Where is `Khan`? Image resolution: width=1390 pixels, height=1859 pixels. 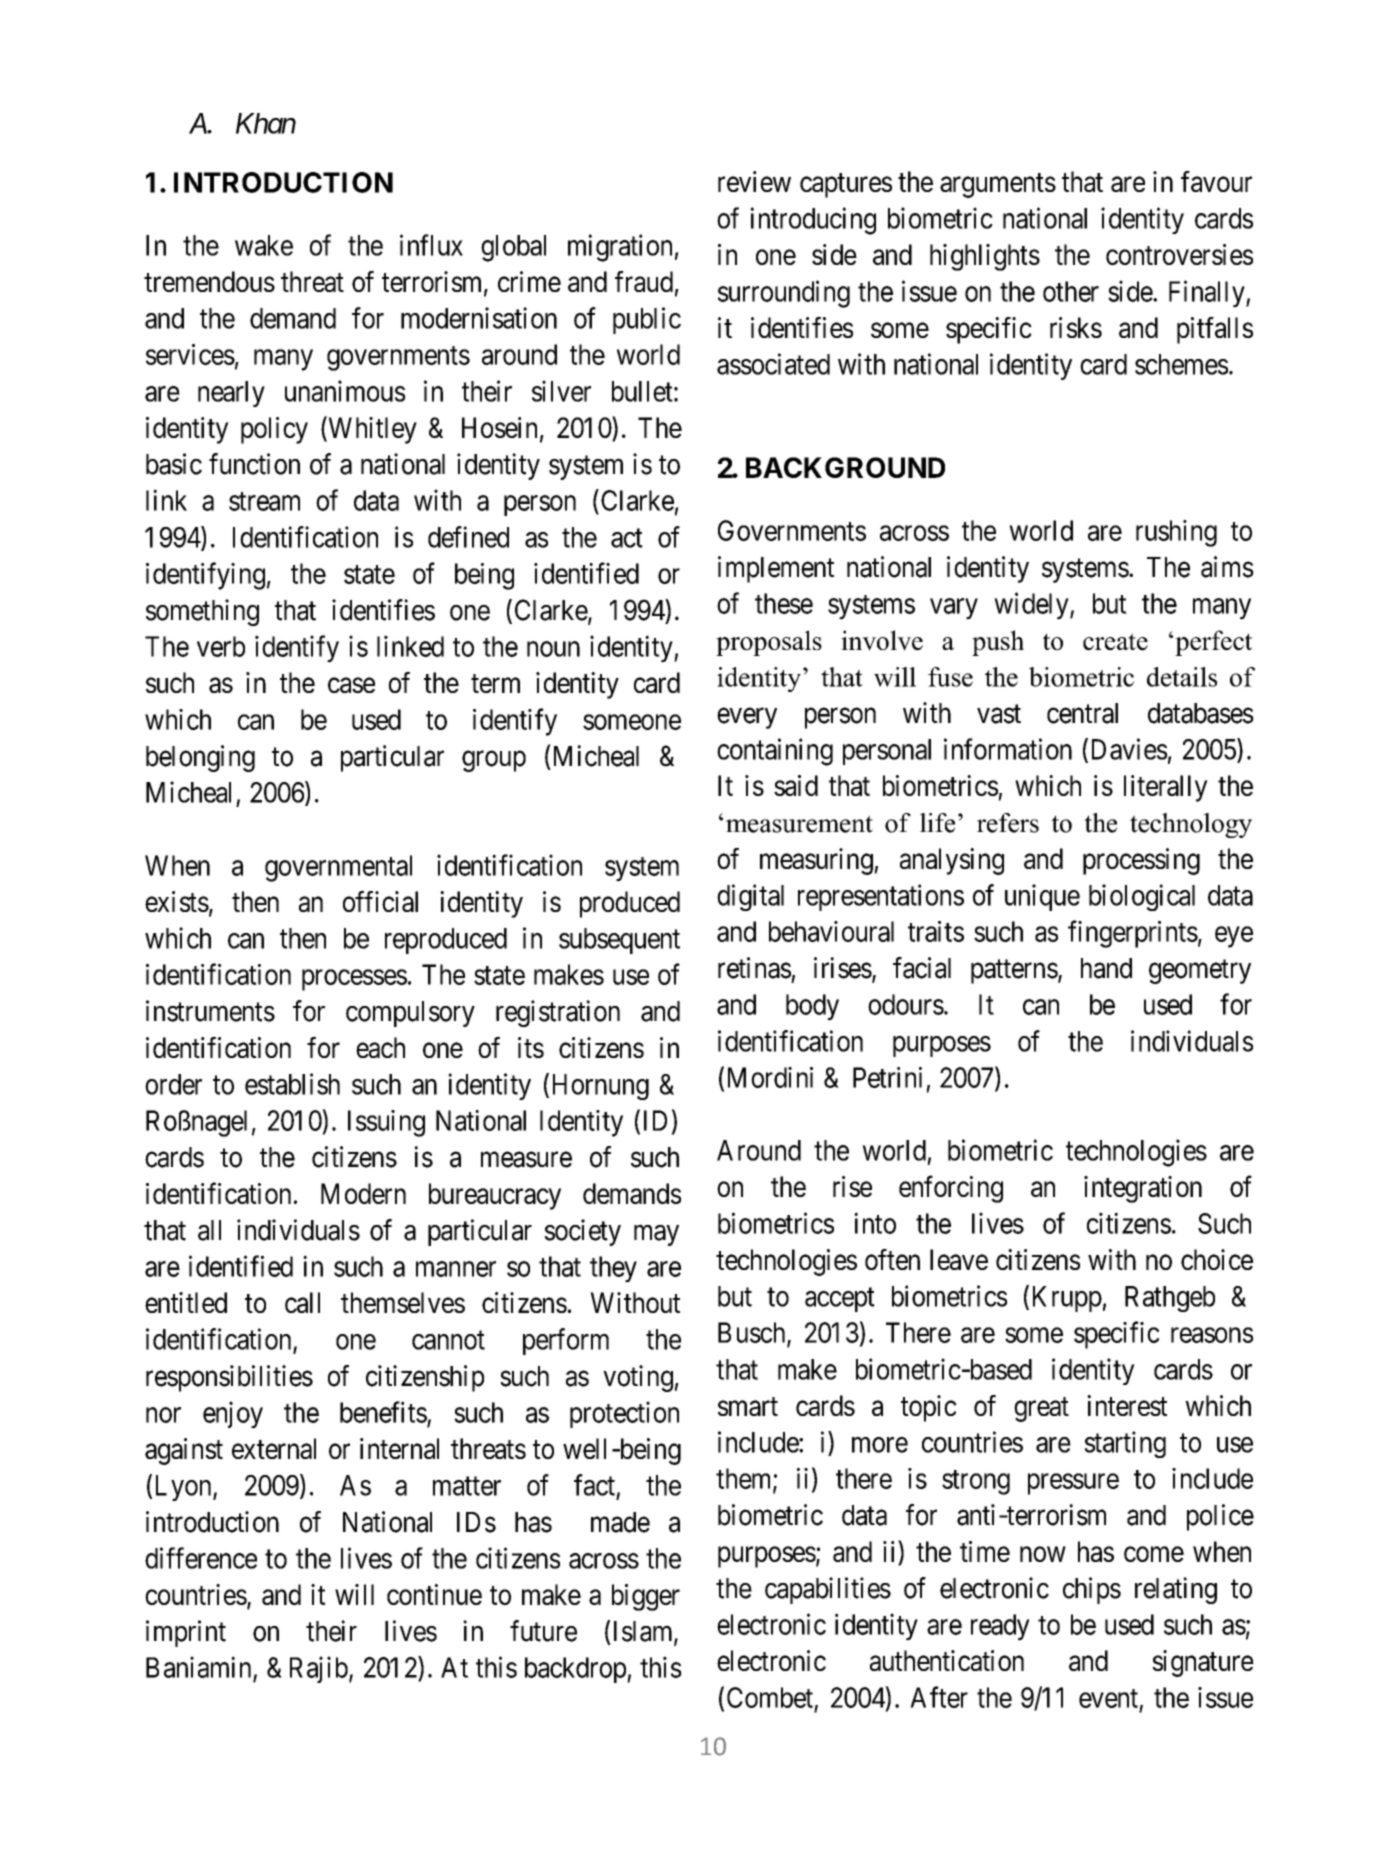
Khan is located at coordinates (266, 123).
